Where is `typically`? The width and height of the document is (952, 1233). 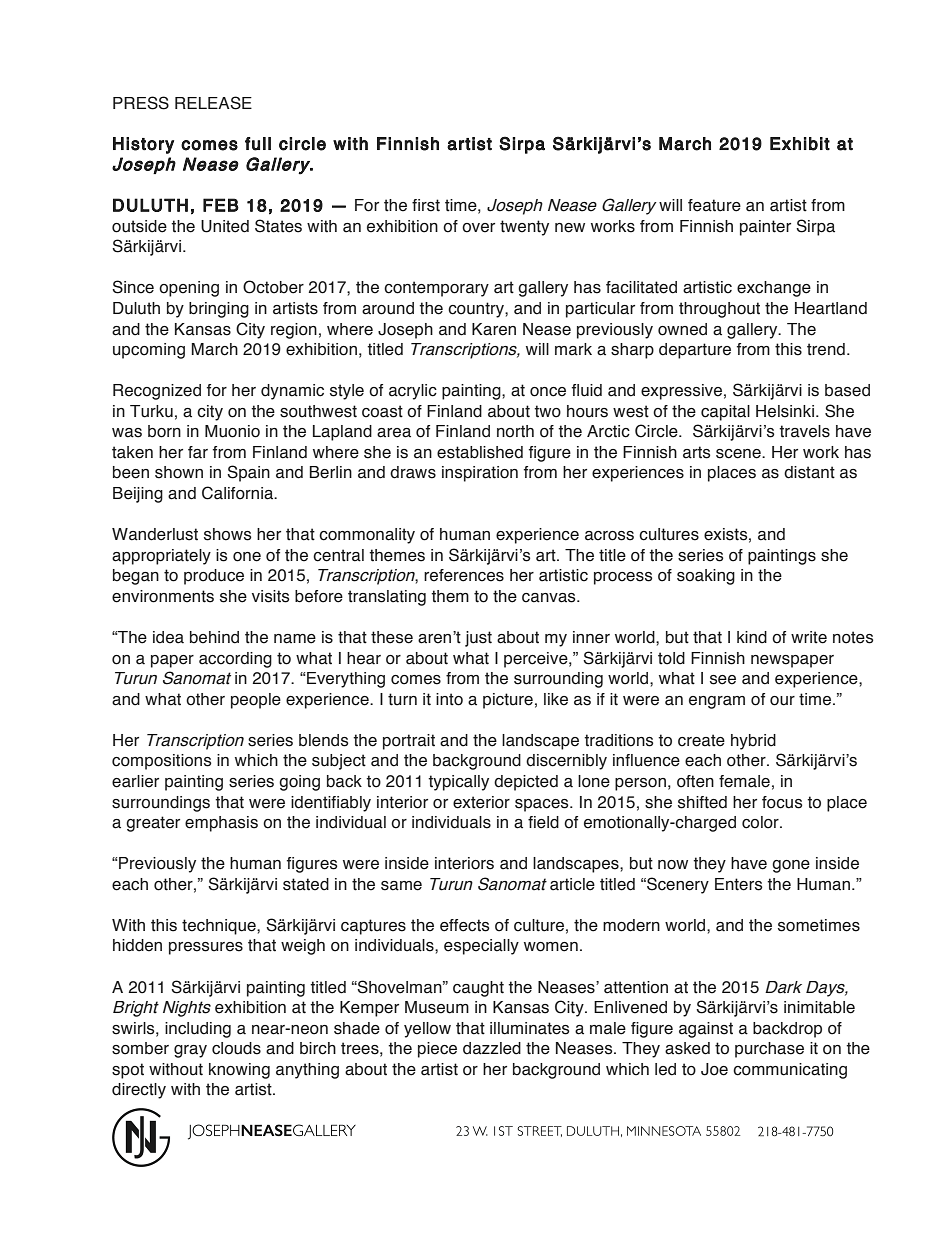 typically is located at coordinates (458, 783).
